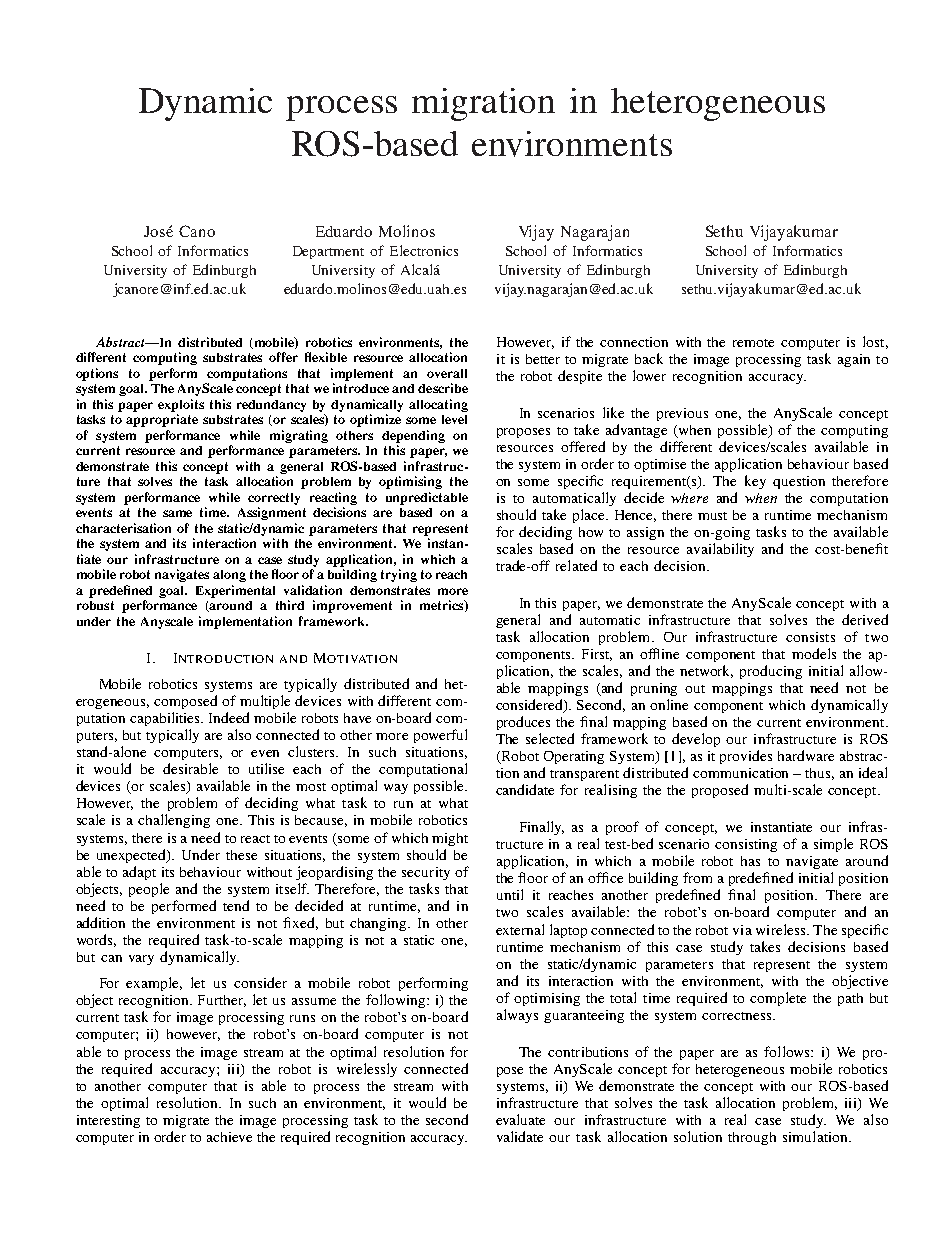 The height and width of the page is (1233, 952). What do you see at coordinates (158, 231) in the page?
I see `Jose` at bounding box center [158, 231].
